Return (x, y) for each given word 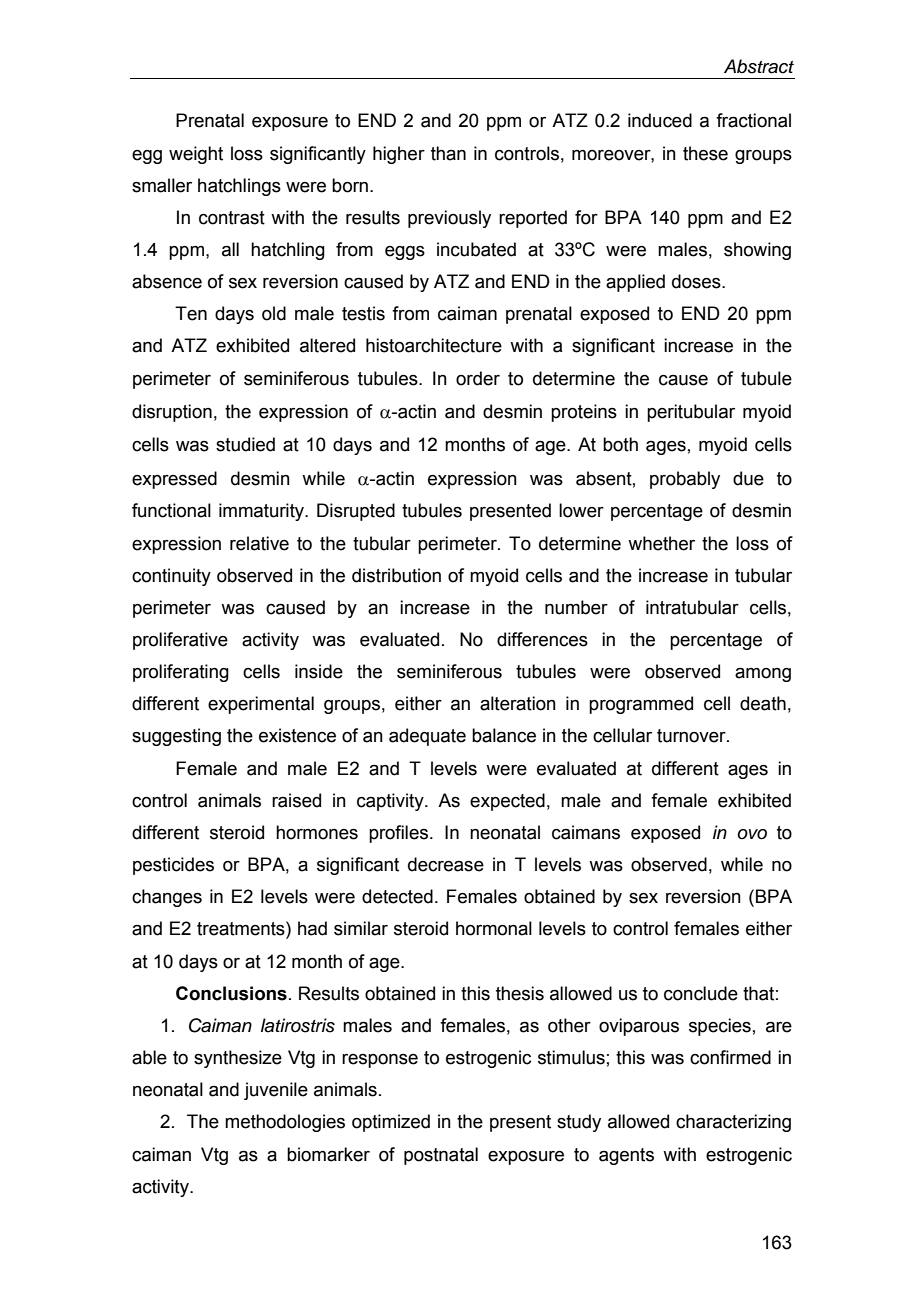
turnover (692, 736)
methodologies (285, 1123)
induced (660, 120)
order (478, 378)
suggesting (176, 737)
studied (245, 444)
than (448, 153)
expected (507, 802)
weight (196, 155)
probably (685, 480)
